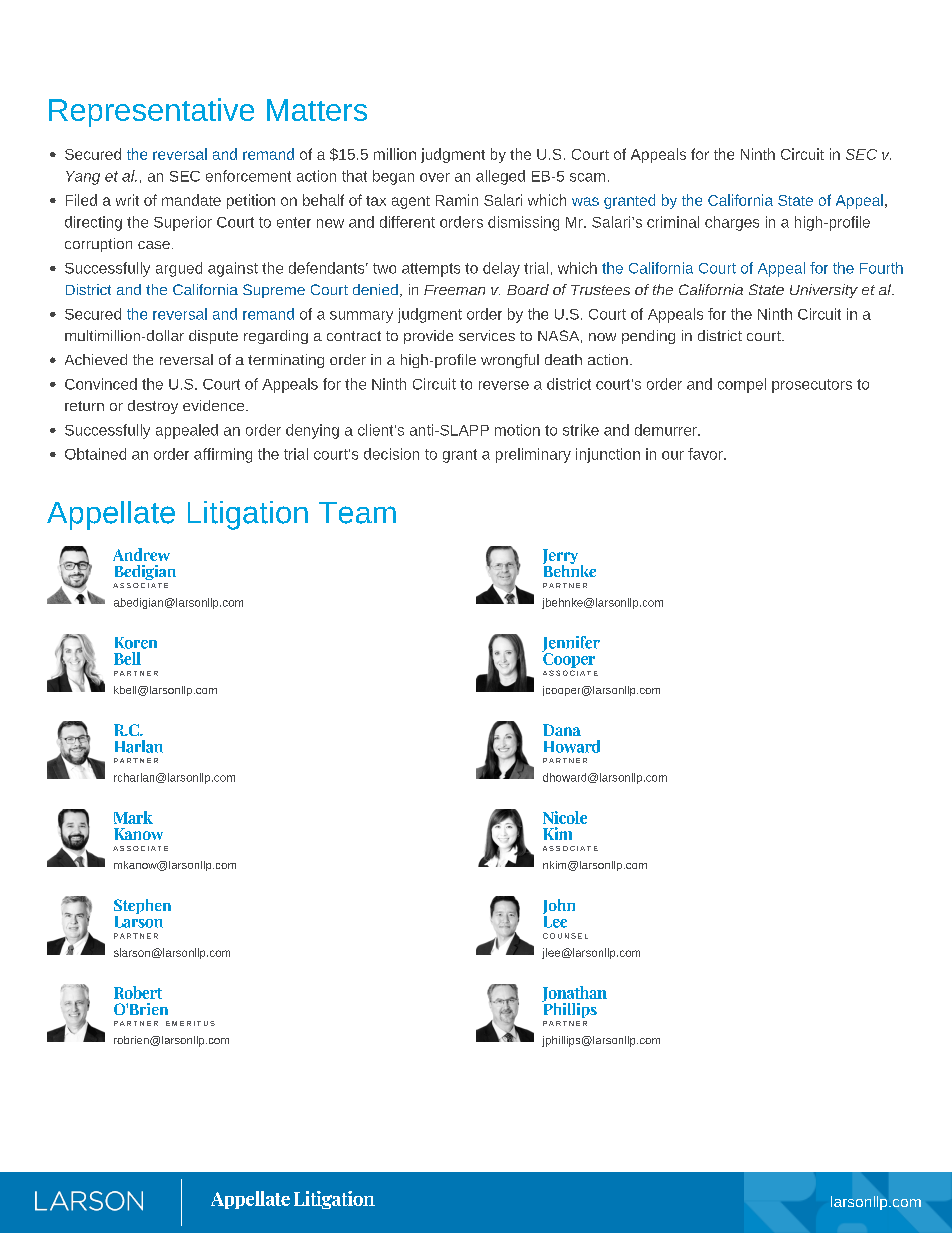 The width and height of the document is (952, 1233). Describe the element at coordinates (560, 557) in the document. I see `Jerry` at that location.
